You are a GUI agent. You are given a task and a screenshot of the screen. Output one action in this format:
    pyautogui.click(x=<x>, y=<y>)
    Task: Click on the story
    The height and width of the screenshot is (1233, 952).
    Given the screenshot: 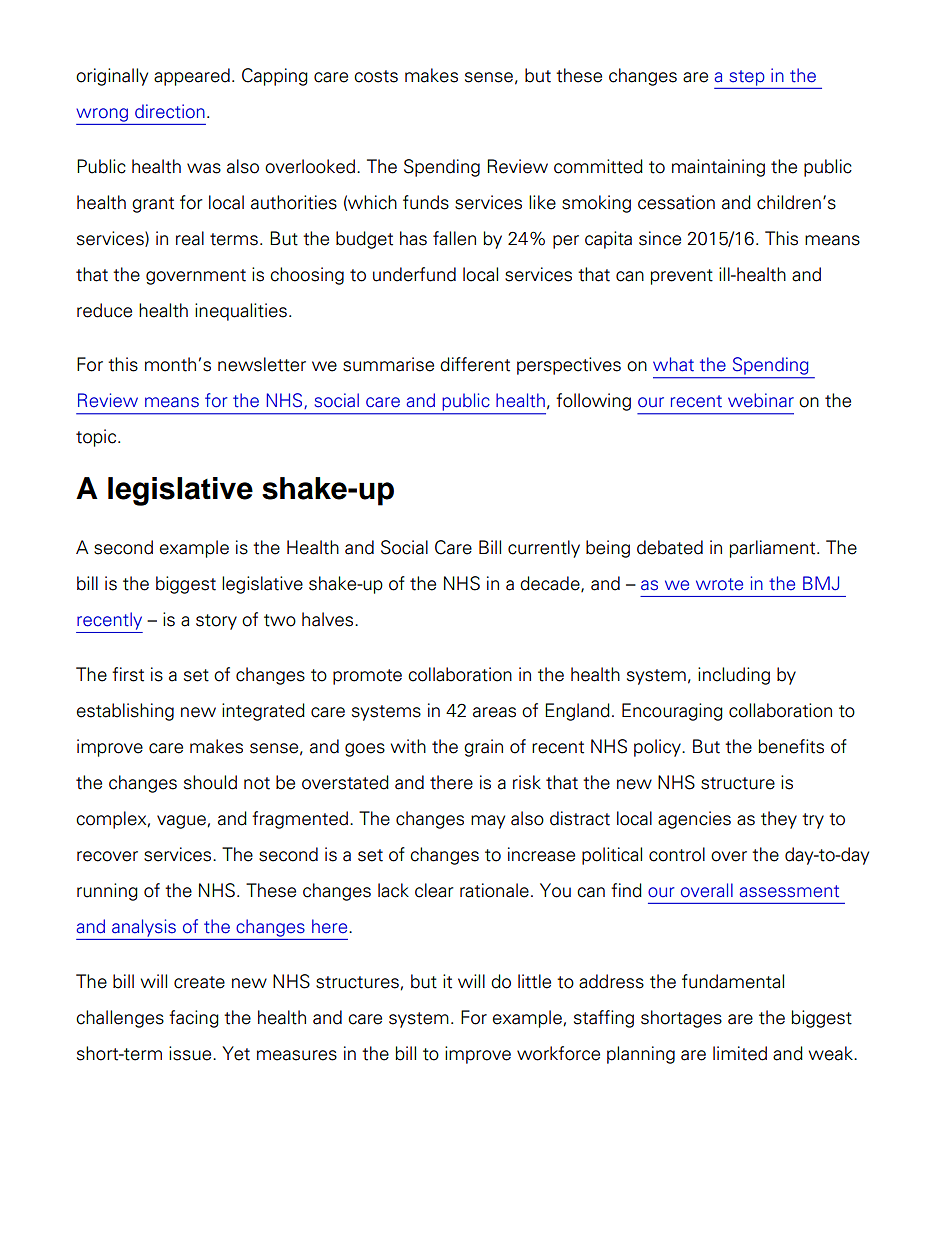 What is the action you would take?
    pyautogui.click(x=216, y=622)
